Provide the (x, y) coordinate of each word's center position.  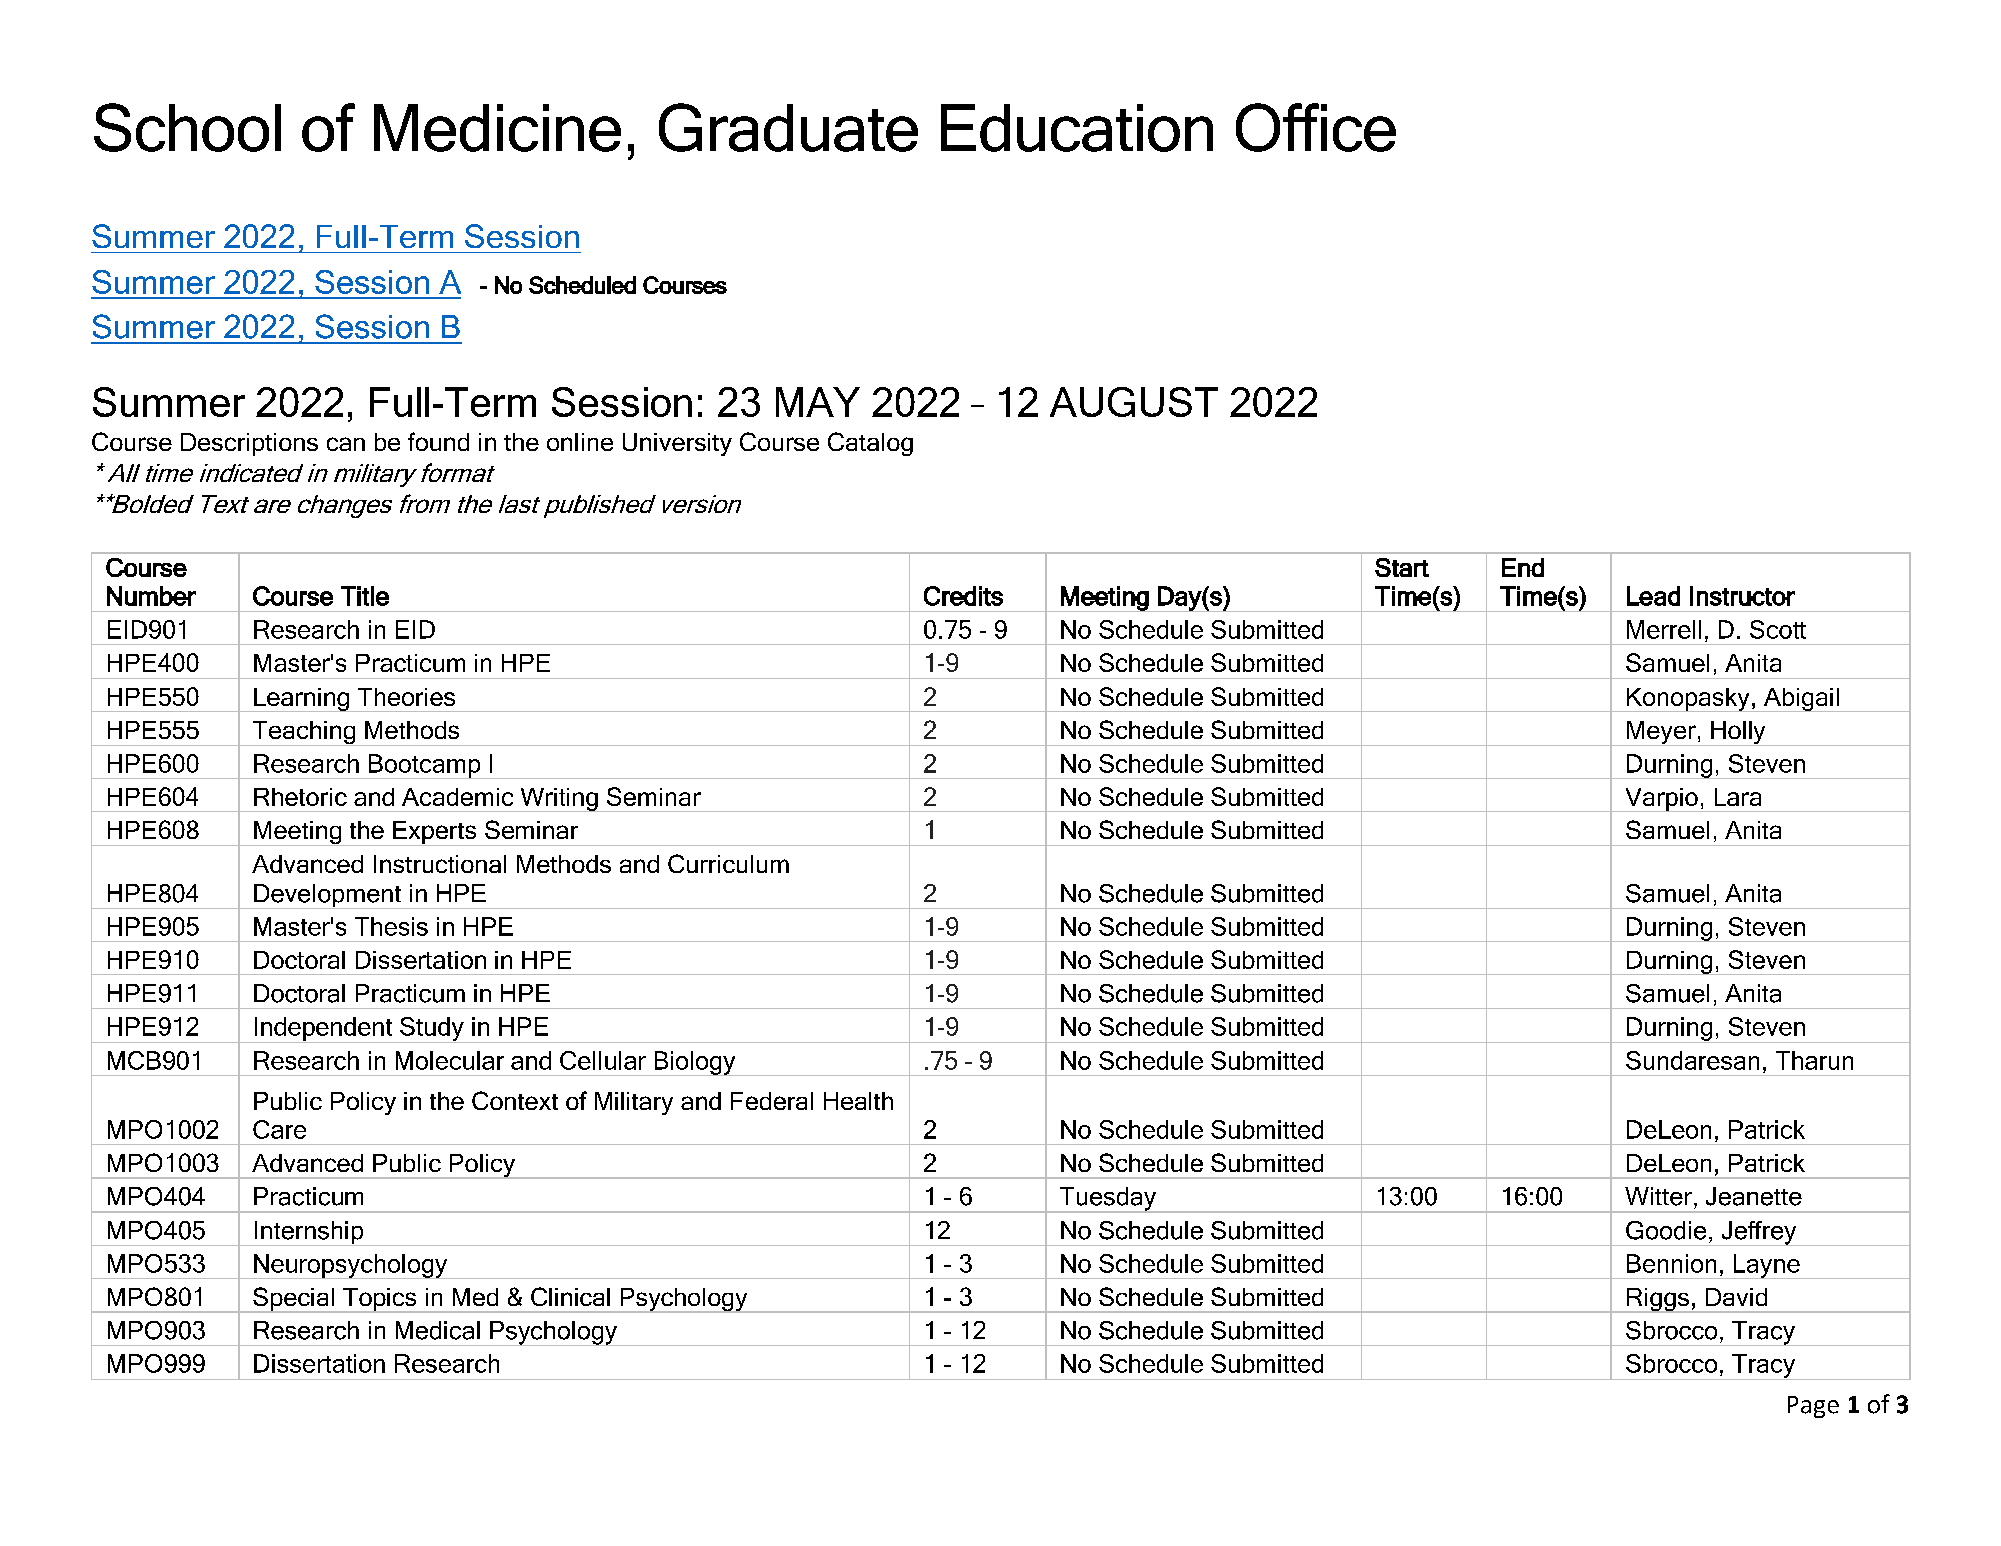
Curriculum (728, 863)
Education (1077, 128)
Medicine (497, 128)
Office (1316, 127)
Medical (438, 1330)
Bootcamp (424, 766)
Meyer (1661, 733)
